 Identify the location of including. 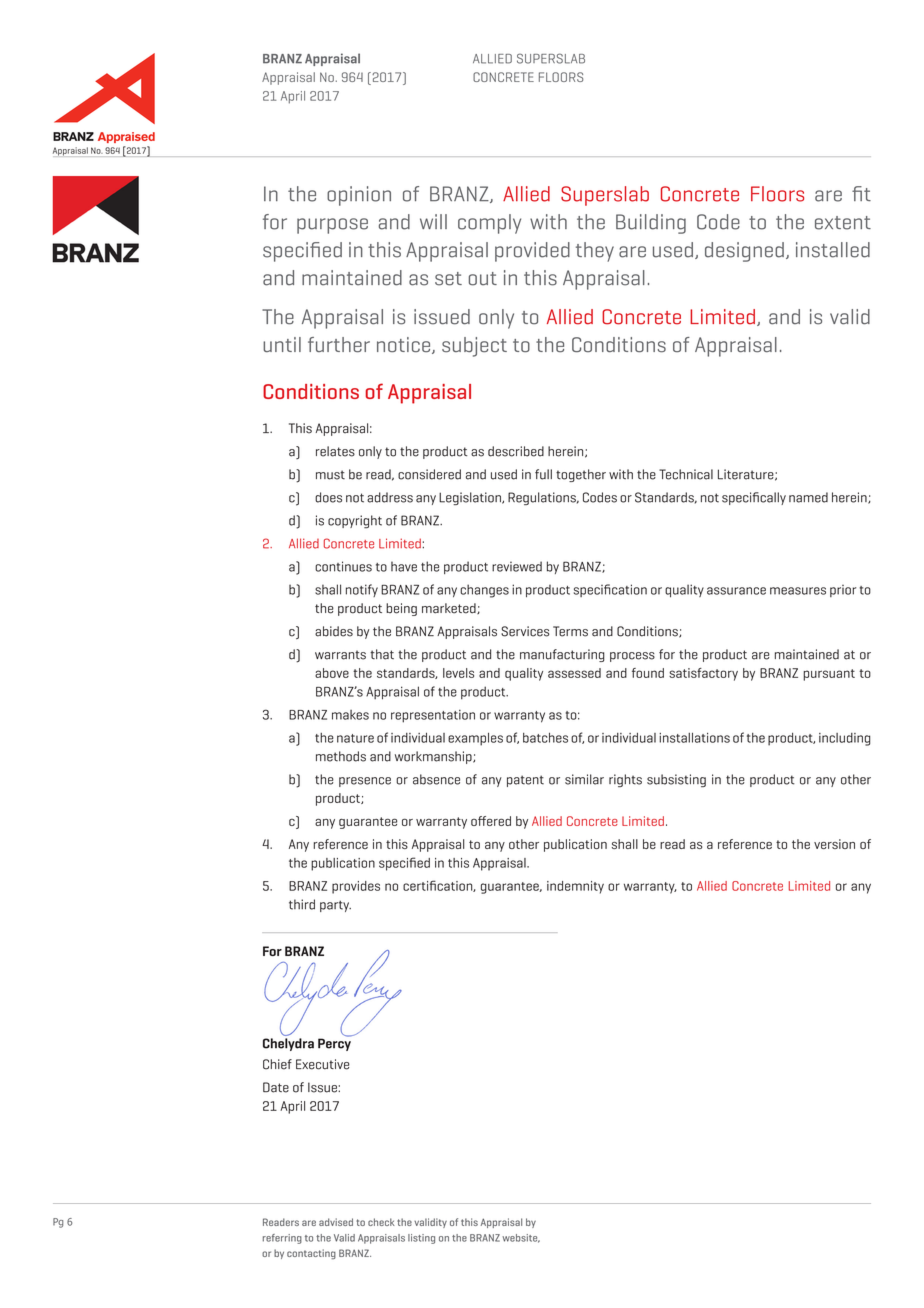
(844, 739).
